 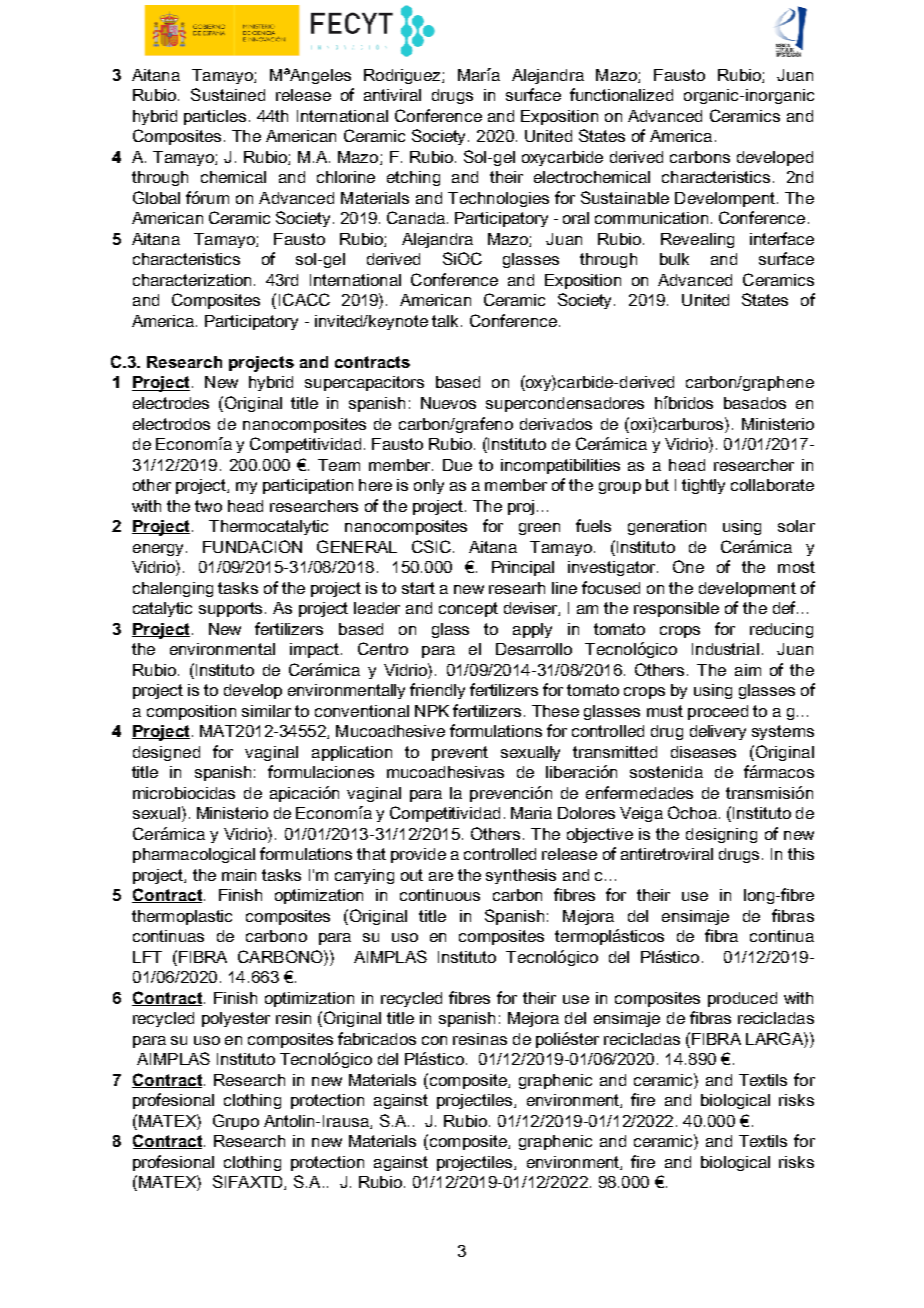 What do you see at coordinates (215, 117) in the page?
I see `particles` at bounding box center [215, 117].
